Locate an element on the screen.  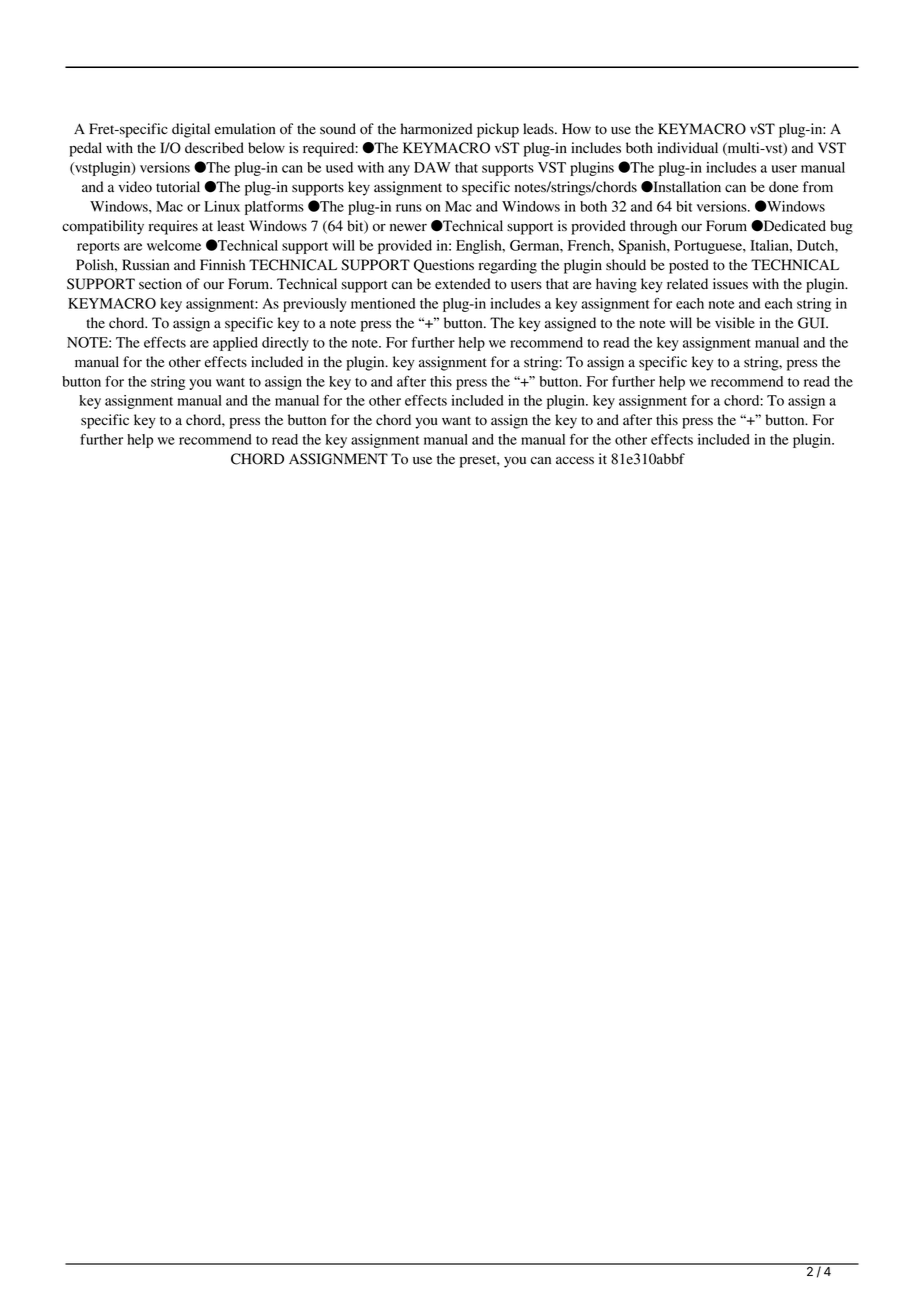
access is located at coordinates (575, 460).
